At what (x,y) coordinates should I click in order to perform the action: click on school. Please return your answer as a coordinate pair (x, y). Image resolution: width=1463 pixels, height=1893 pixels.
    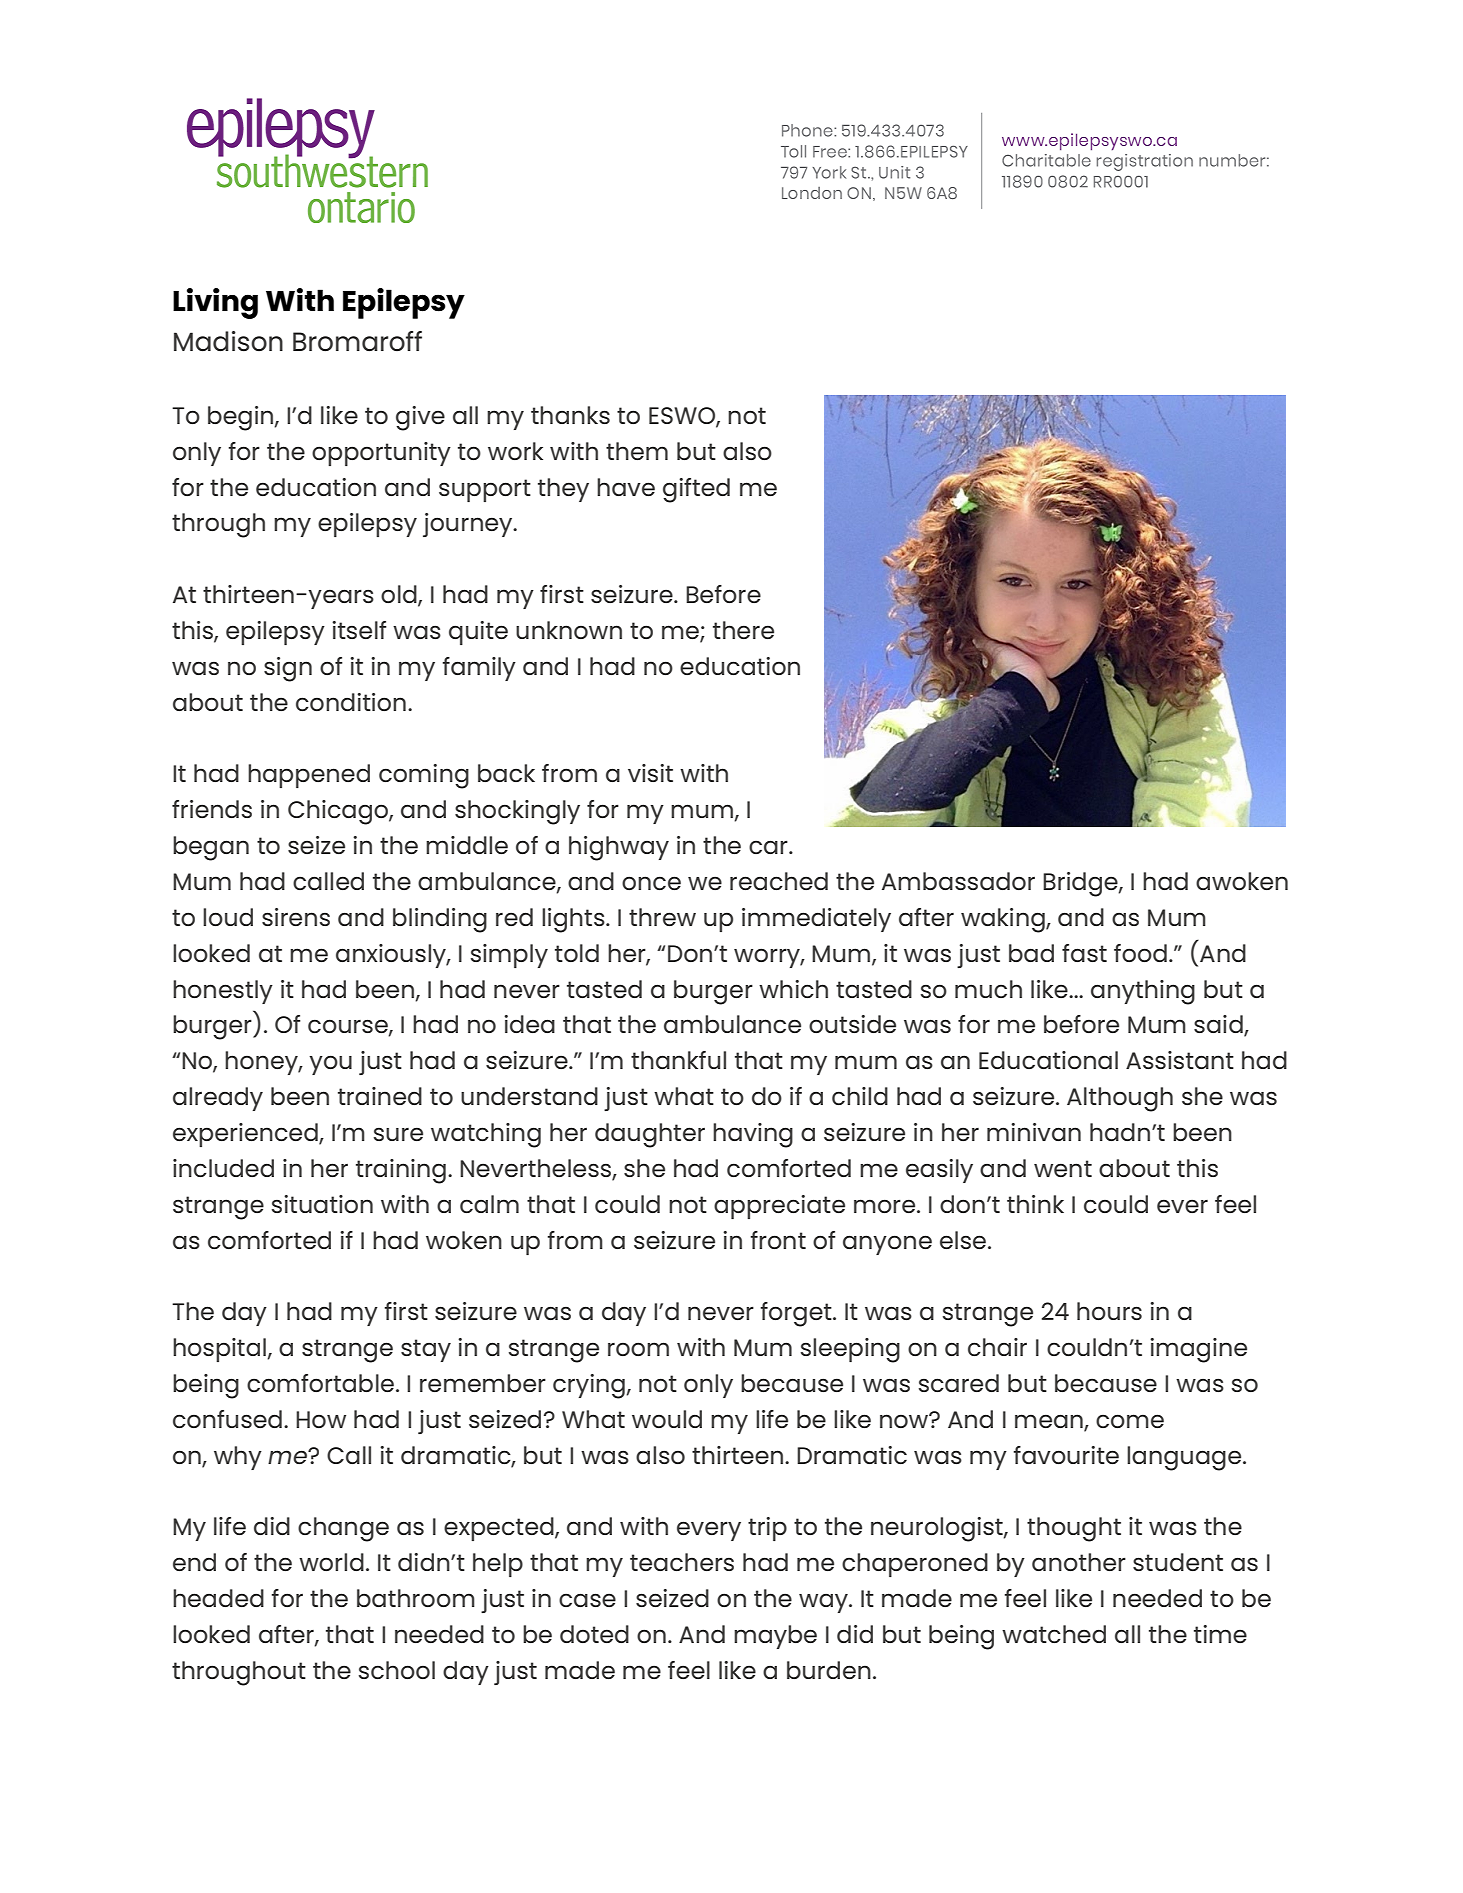
    Looking at the image, I should click on (397, 1670).
